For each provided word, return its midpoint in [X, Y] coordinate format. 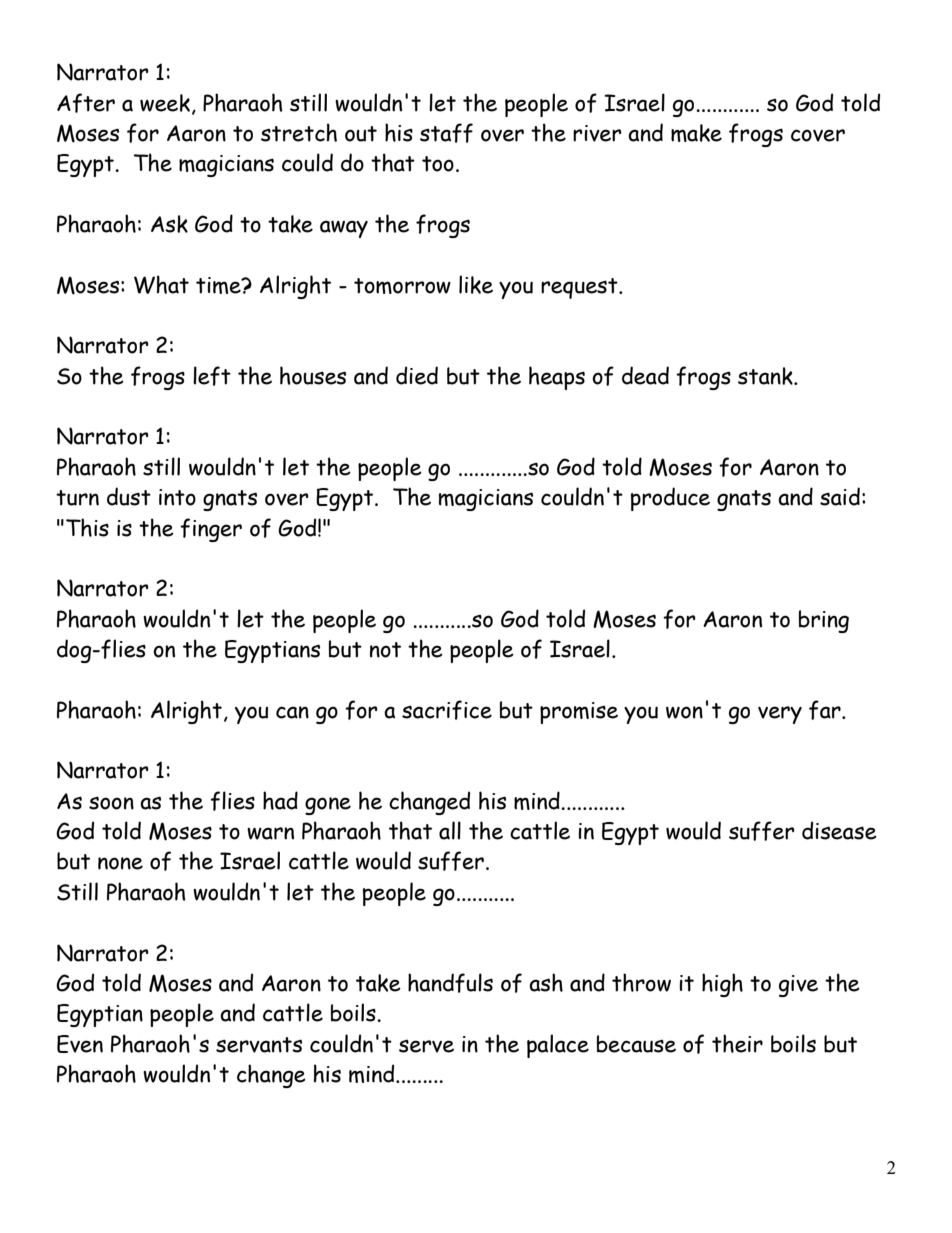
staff [446, 133]
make [696, 133]
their [737, 1043]
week [165, 103]
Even [80, 1044]
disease [839, 830]
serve [426, 1046]
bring [824, 621]
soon [111, 803]
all [450, 830]
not [385, 650]
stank [766, 376]
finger [211, 530]
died [417, 375]
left [212, 376]
